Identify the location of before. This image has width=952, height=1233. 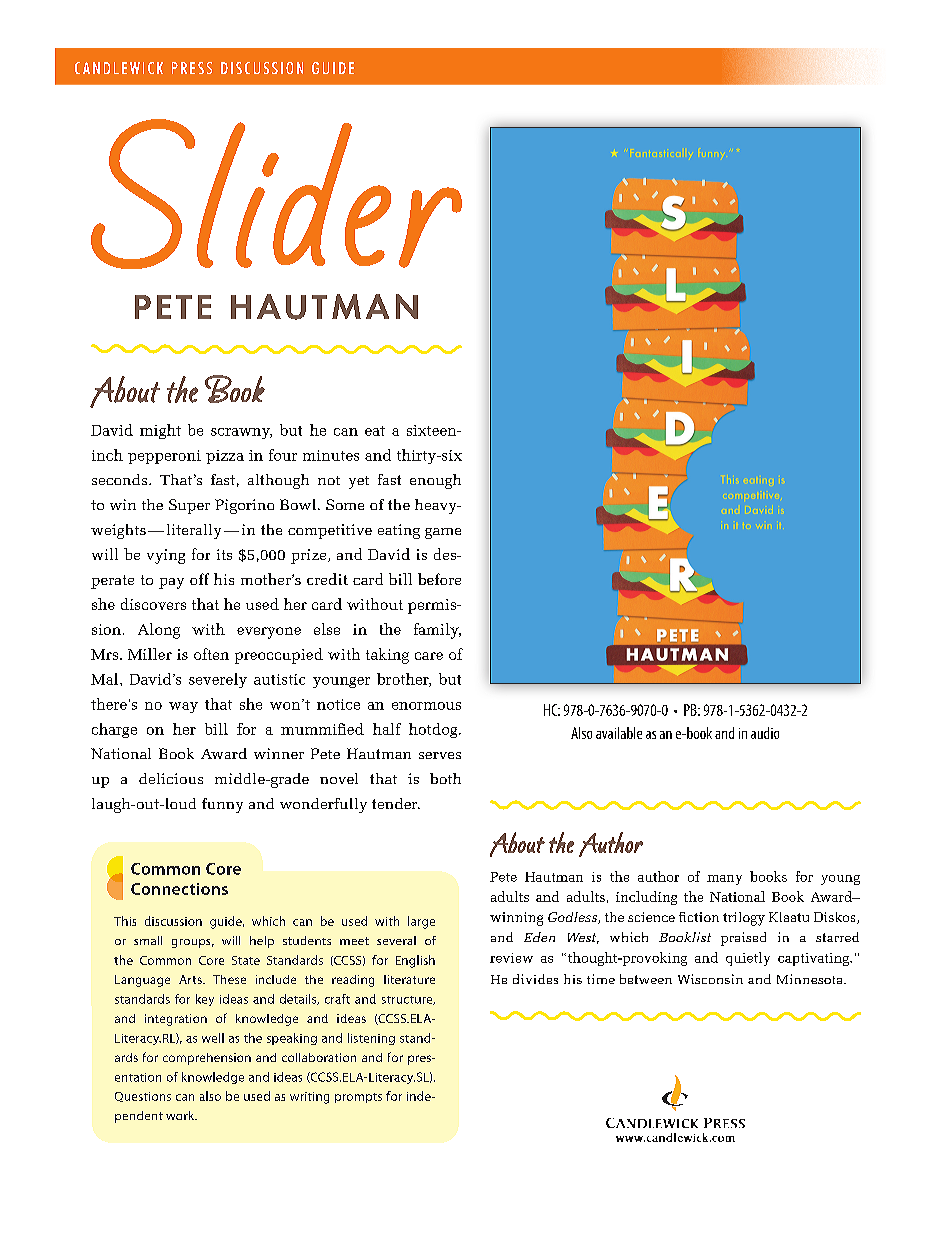
(439, 579).
